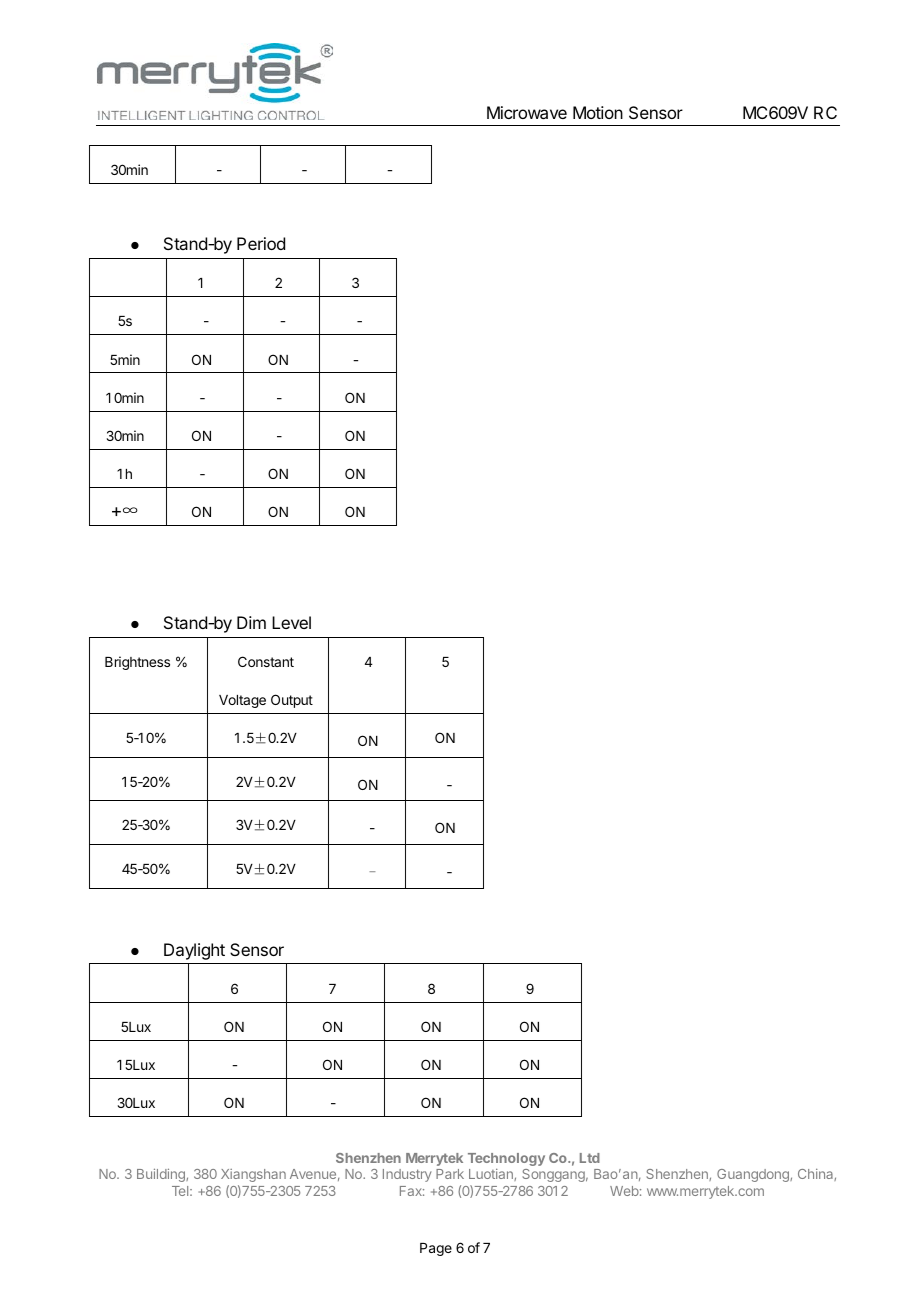 The image size is (924, 1308). What do you see at coordinates (292, 701) in the screenshot?
I see `Output` at bounding box center [292, 701].
